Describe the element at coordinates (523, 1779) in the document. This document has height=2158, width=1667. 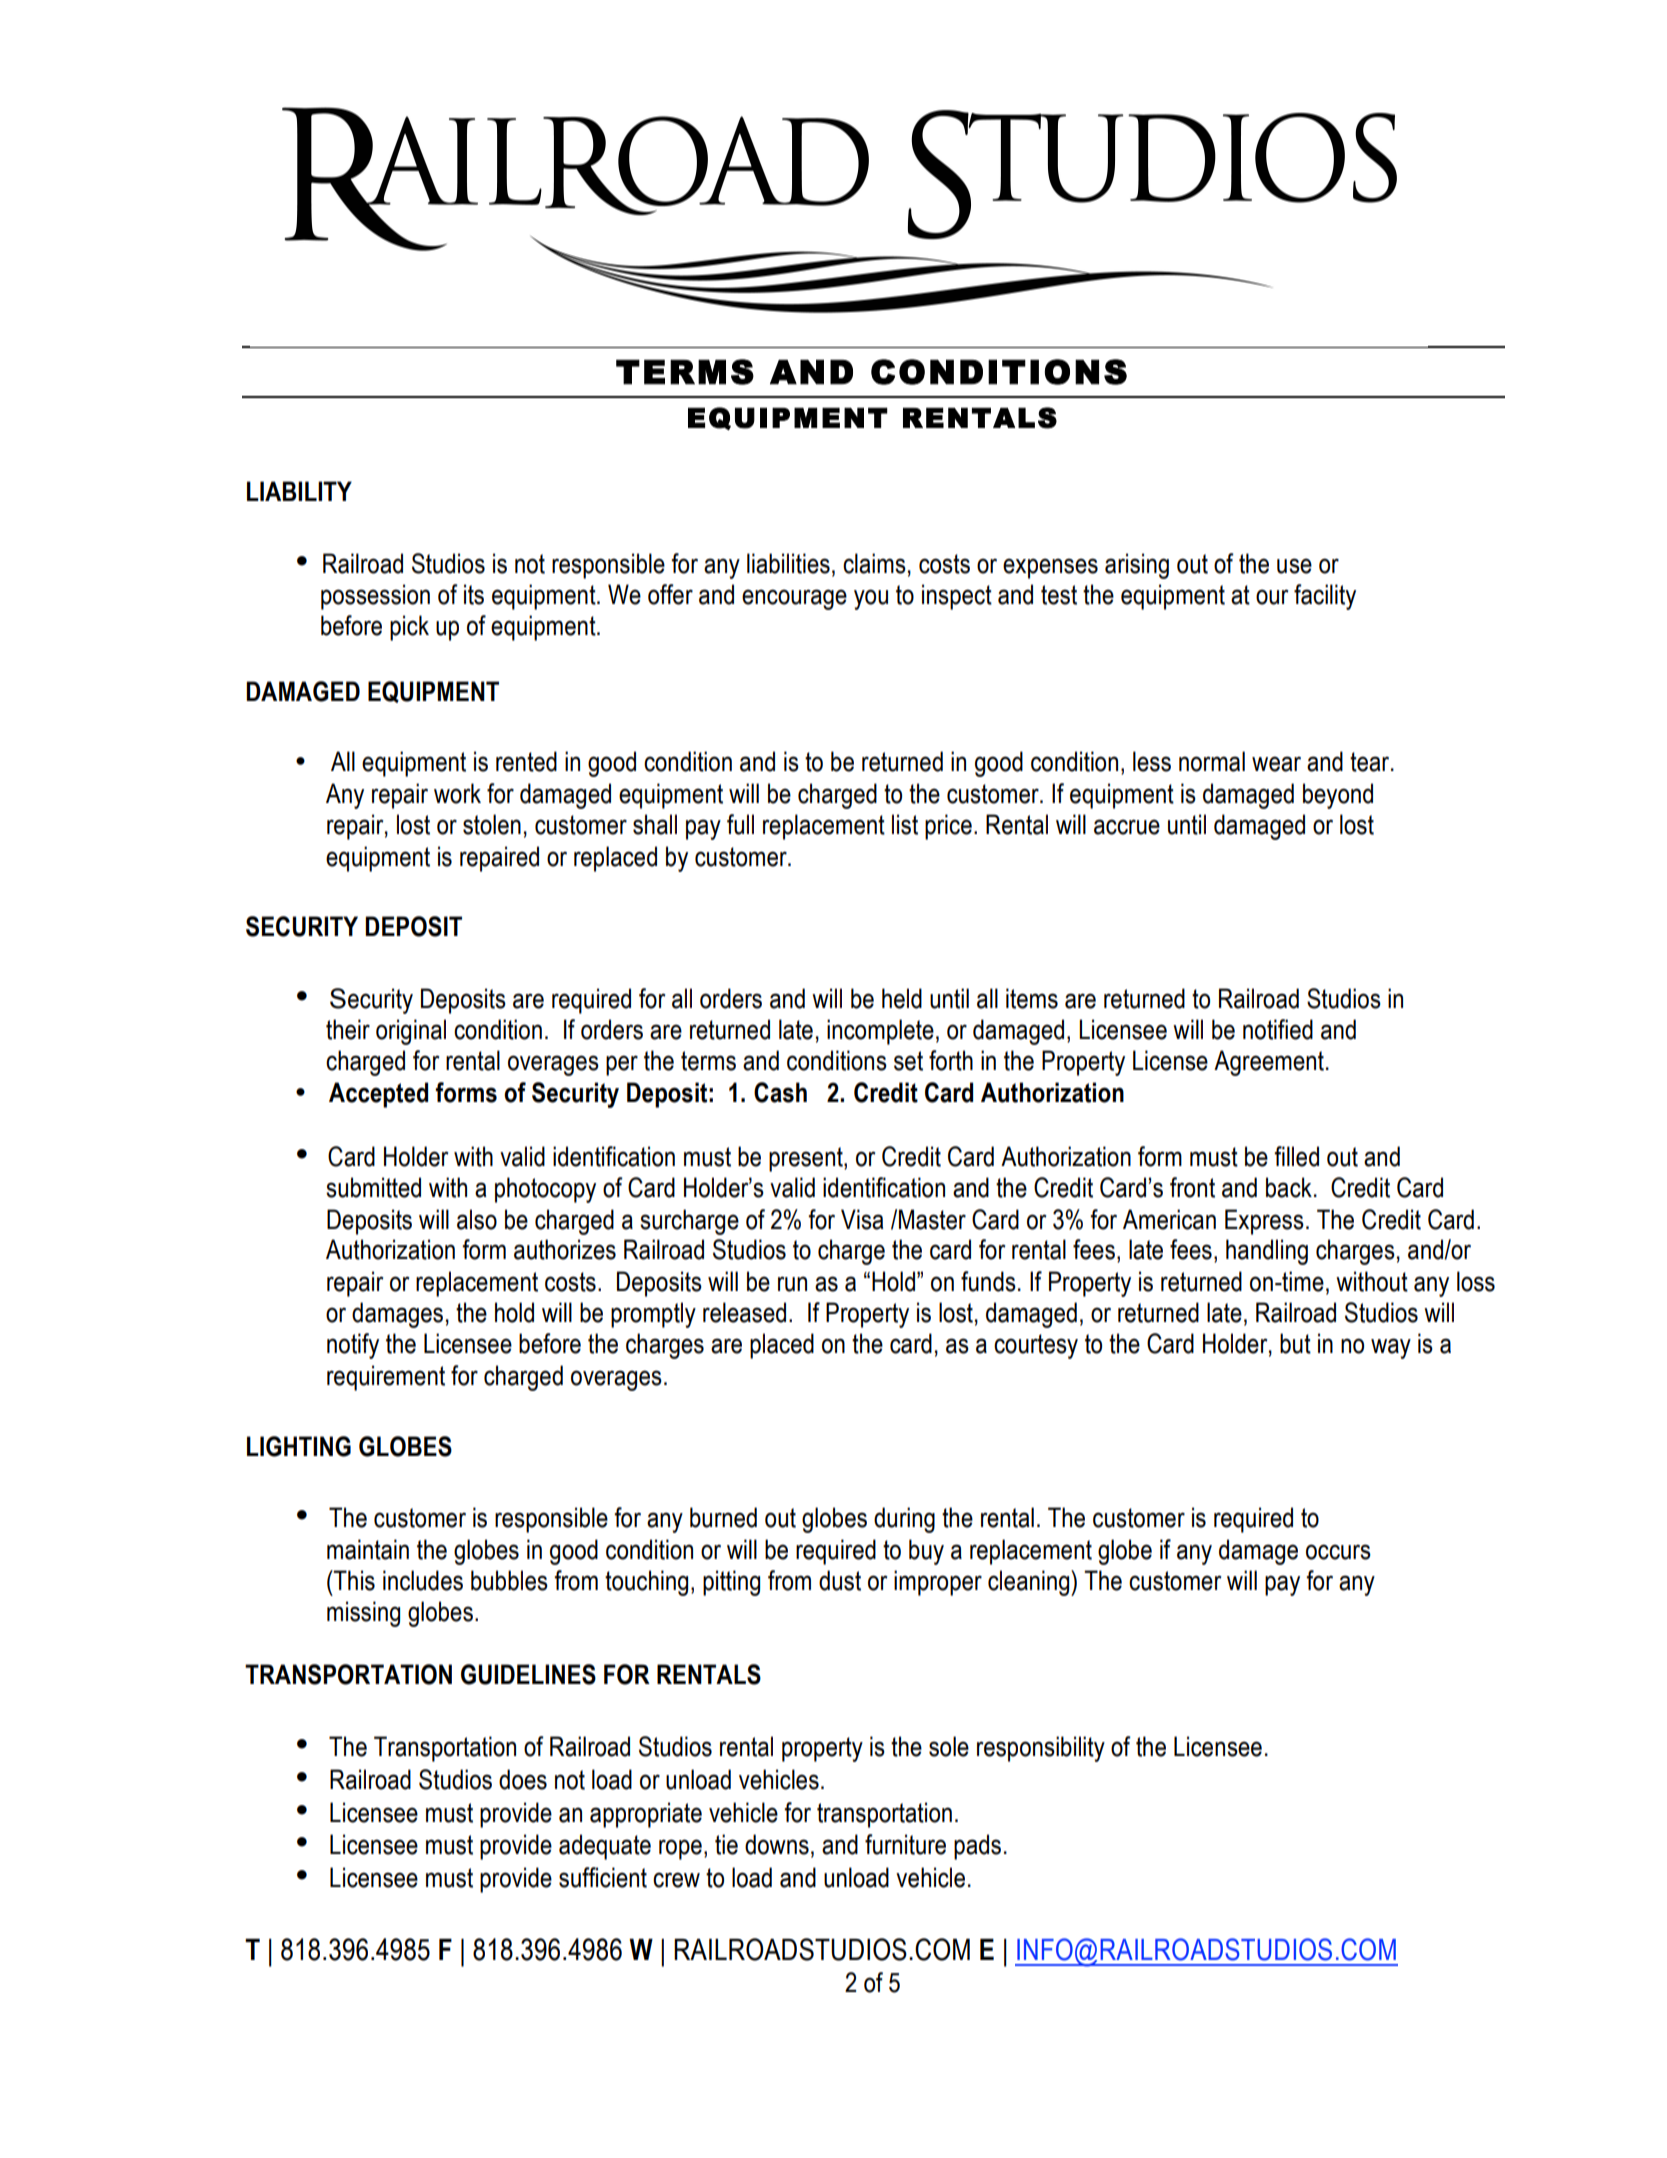
I see `does` at that location.
